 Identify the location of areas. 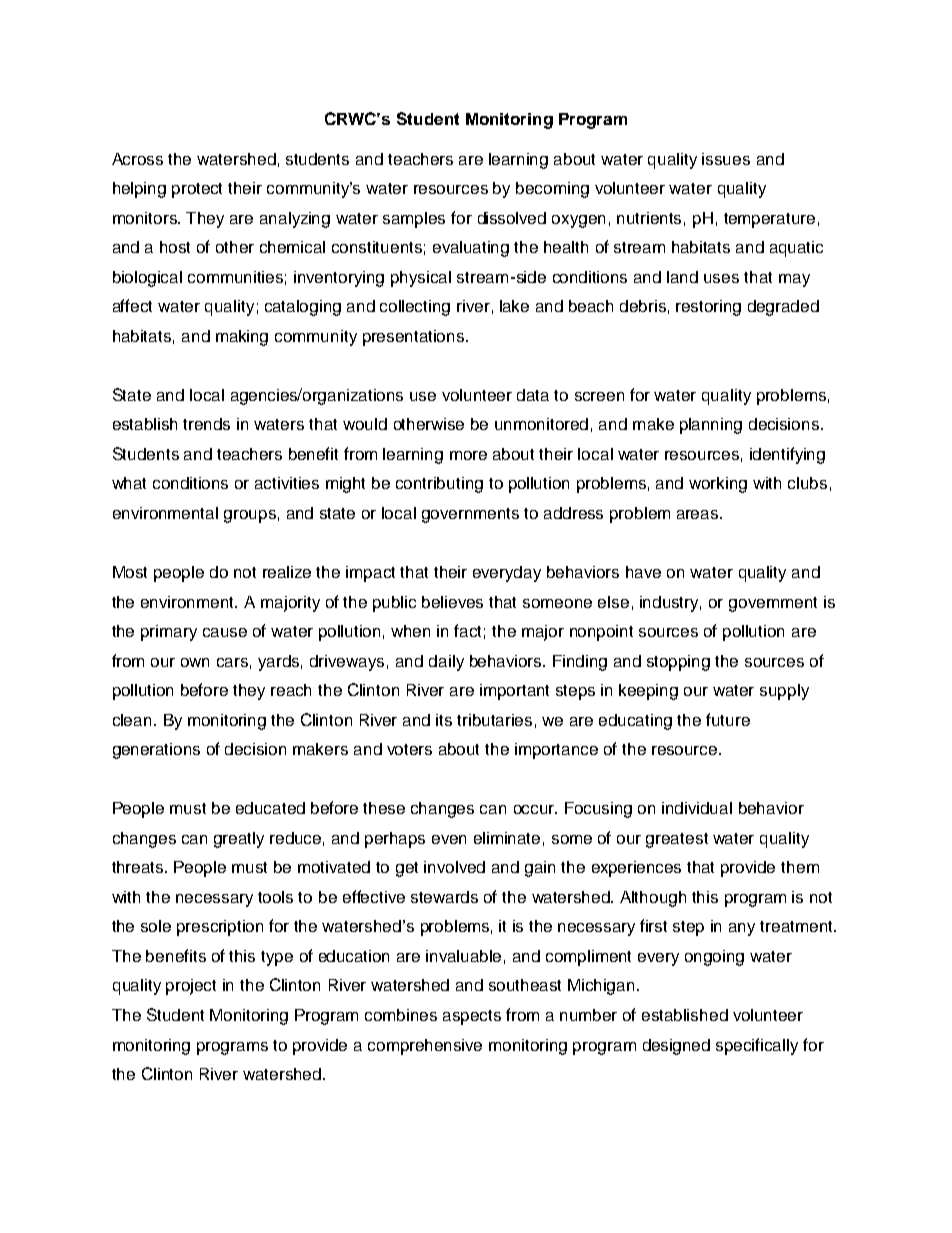
(699, 514).
